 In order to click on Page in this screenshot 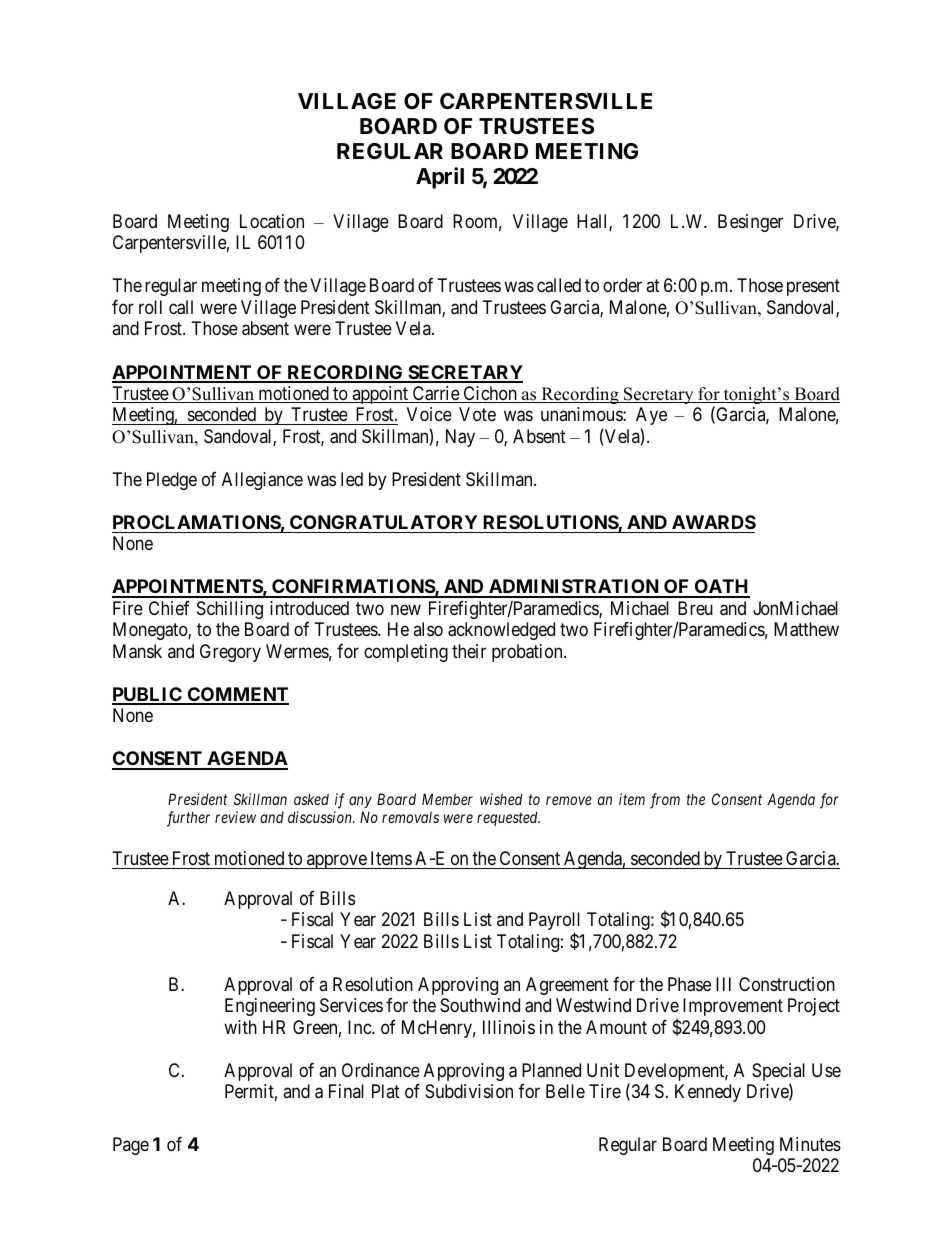, I will do `click(131, 1146)`.
